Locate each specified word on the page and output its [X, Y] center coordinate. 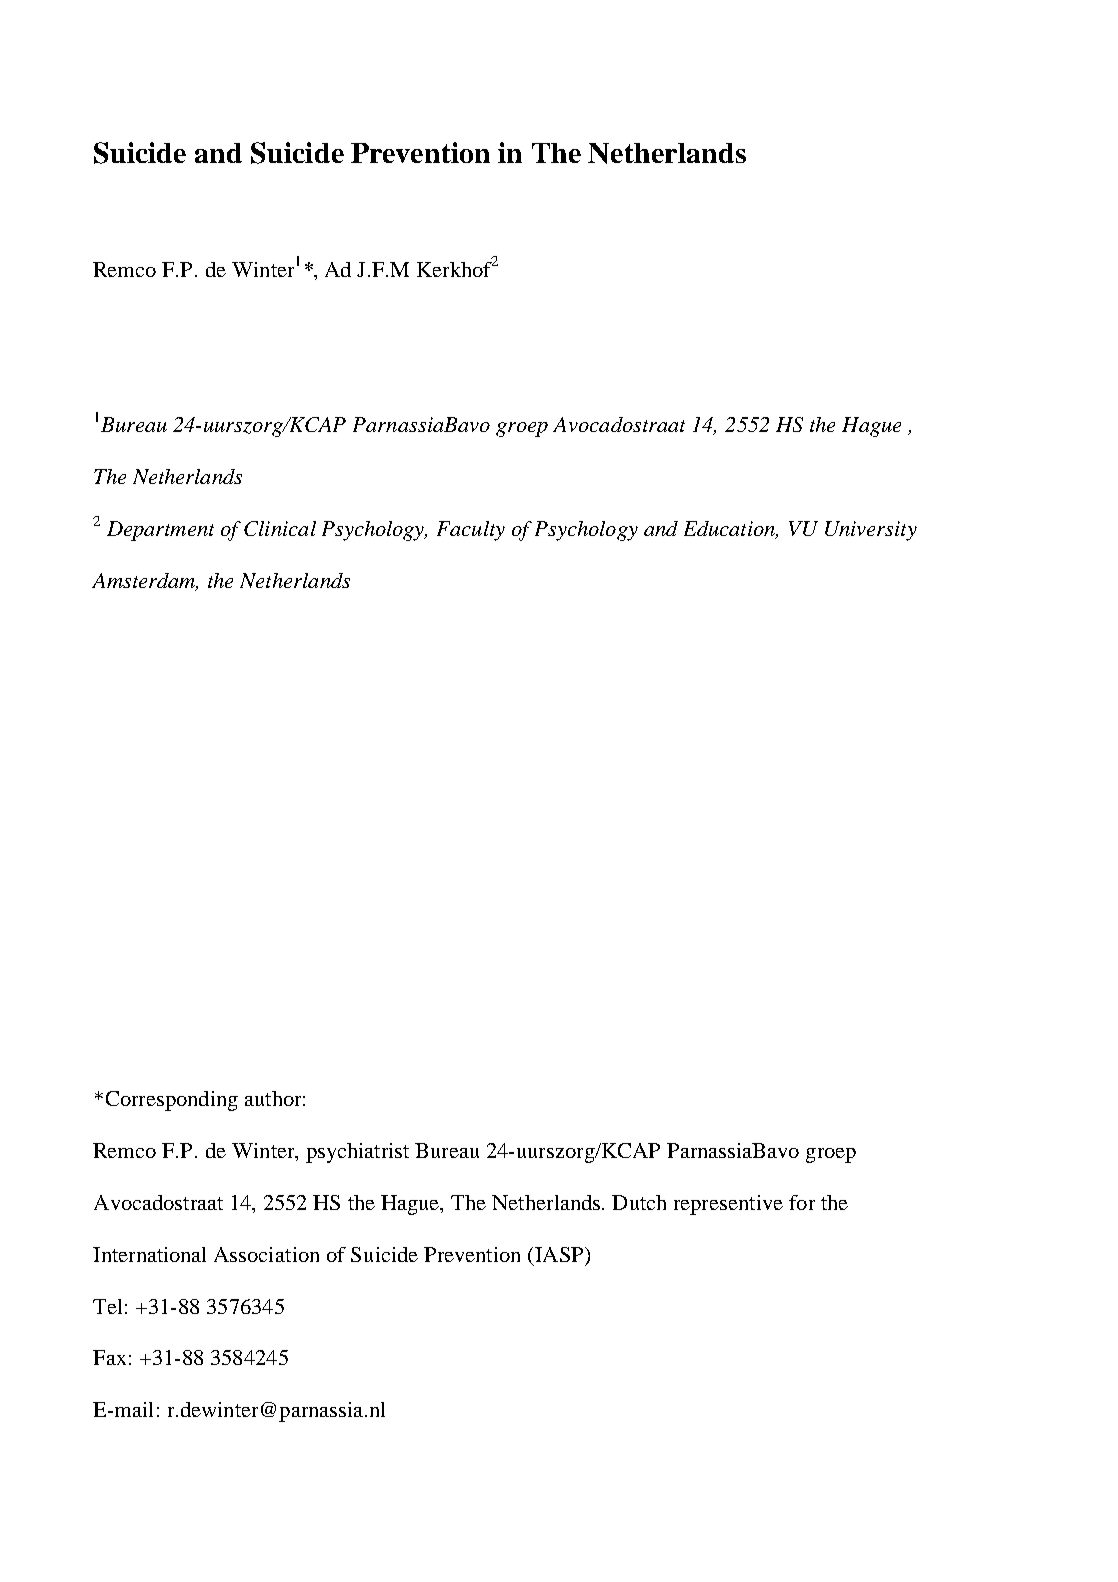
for [802, 1202]
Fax [109, 1357]
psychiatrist [357, 1153]
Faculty [471, 531]
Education [731, 530]
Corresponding [172, 1101]
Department [160, 531]
